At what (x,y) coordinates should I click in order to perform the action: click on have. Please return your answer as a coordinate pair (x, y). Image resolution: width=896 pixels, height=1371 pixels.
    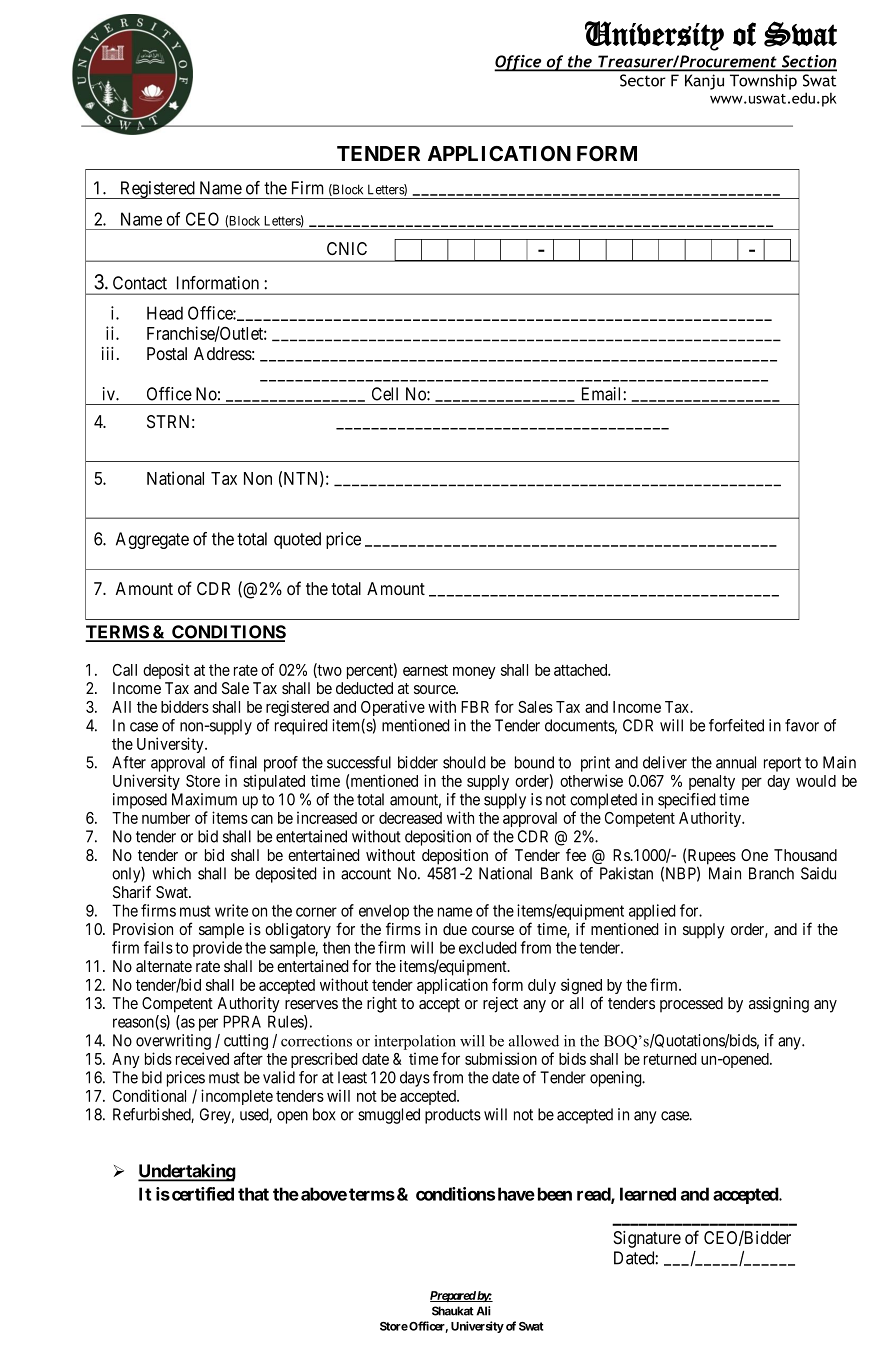
    Looking at the image, I should click on (516, 1194).
